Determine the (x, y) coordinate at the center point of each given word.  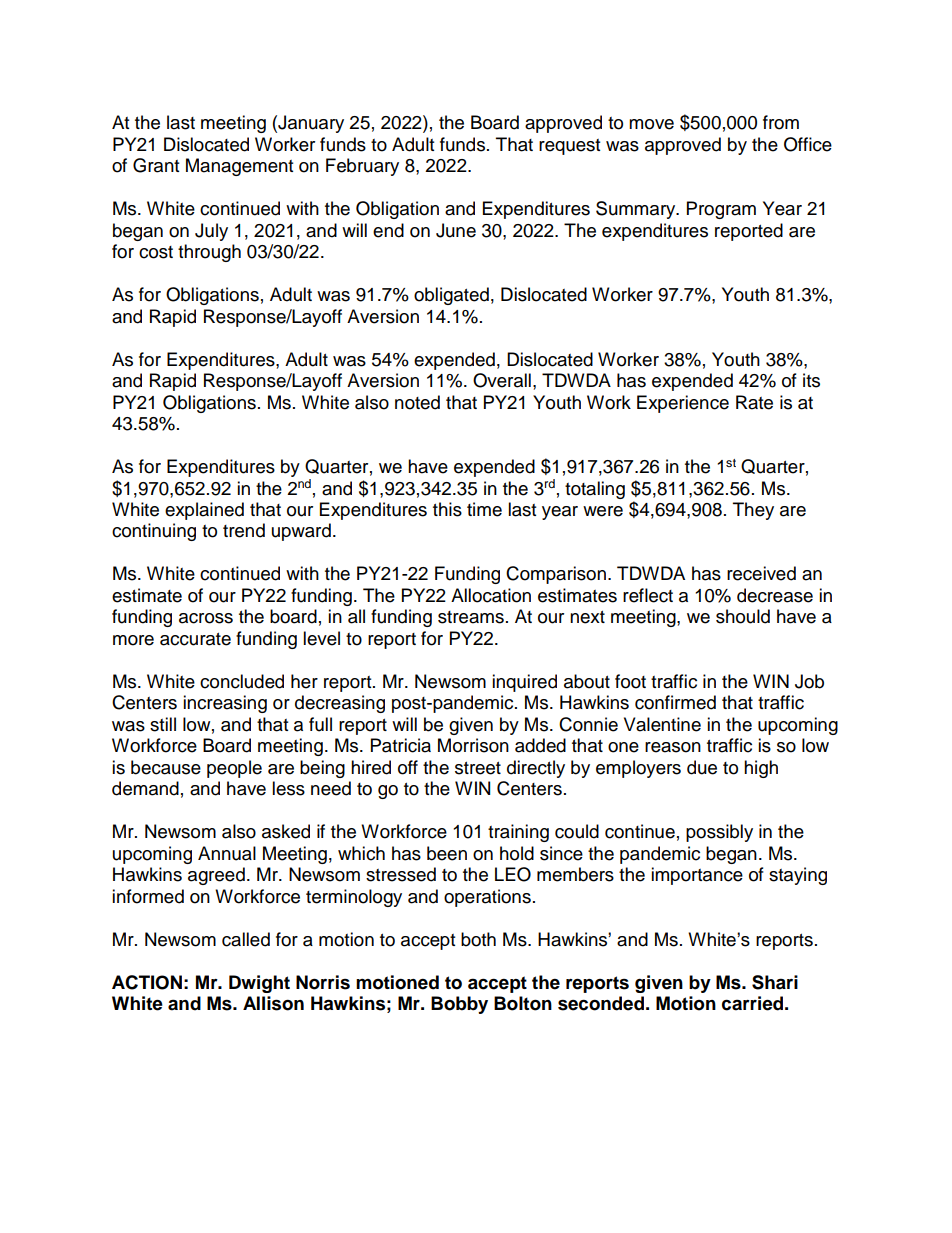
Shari (775, 982)
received (761, 573)
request (569, 147)
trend (244, 530)
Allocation (491, 595)
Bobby (459, 1005)
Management (239, 167)
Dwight (259, 984)
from (781, 122)
